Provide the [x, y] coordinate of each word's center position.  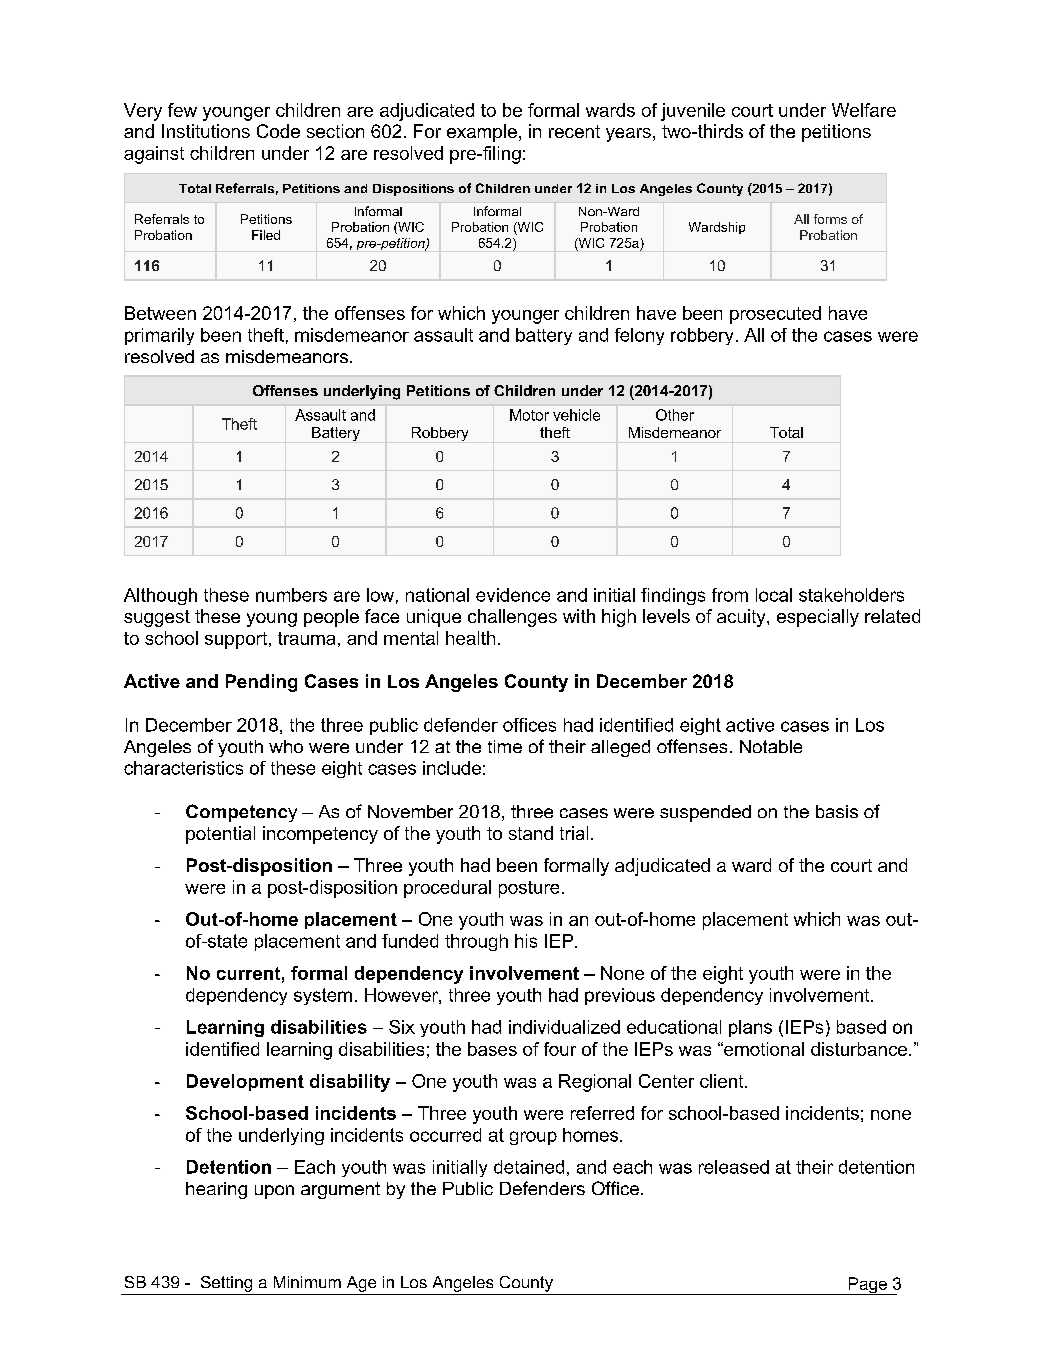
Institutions [206, 131]
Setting [226, 1284]
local [774, 595]
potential [220, 835]
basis [837, 811]
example [482, 133]
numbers [291, 595]
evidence [513, 595]
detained [529, 1167]
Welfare [864, 110]
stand [531, 833]
